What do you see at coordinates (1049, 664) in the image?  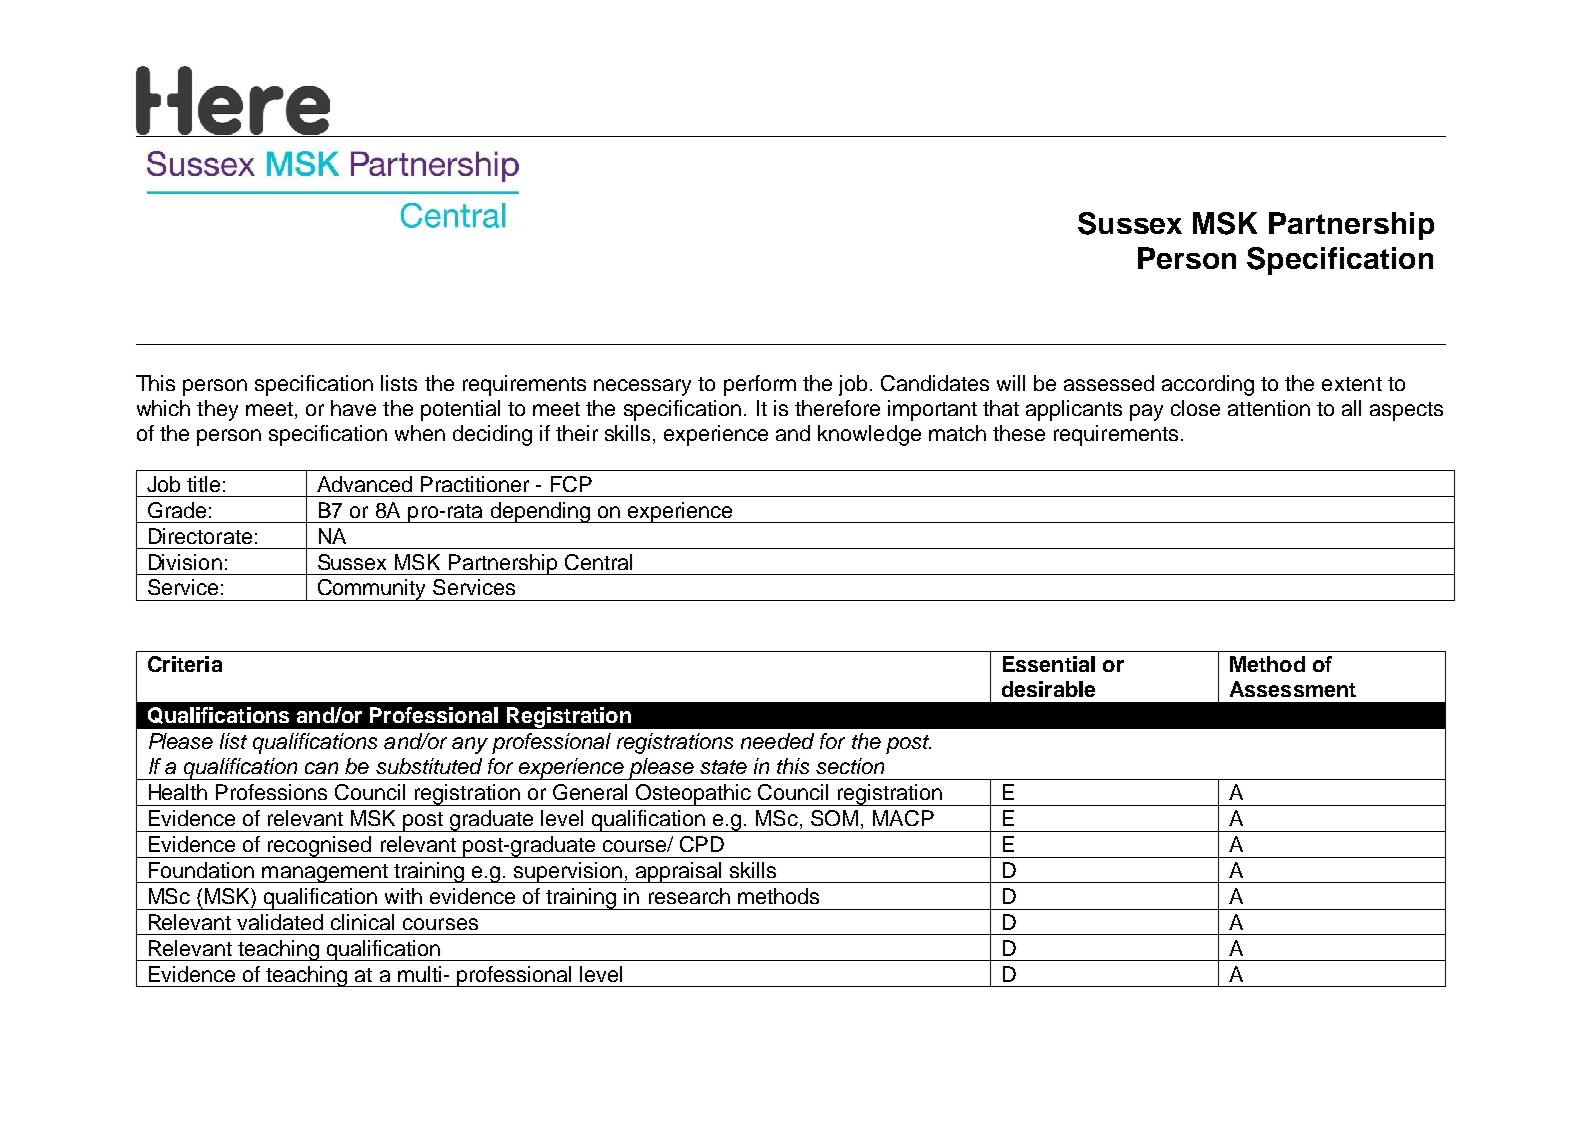 I see `Essential` at bounding box center [1049, 664].
